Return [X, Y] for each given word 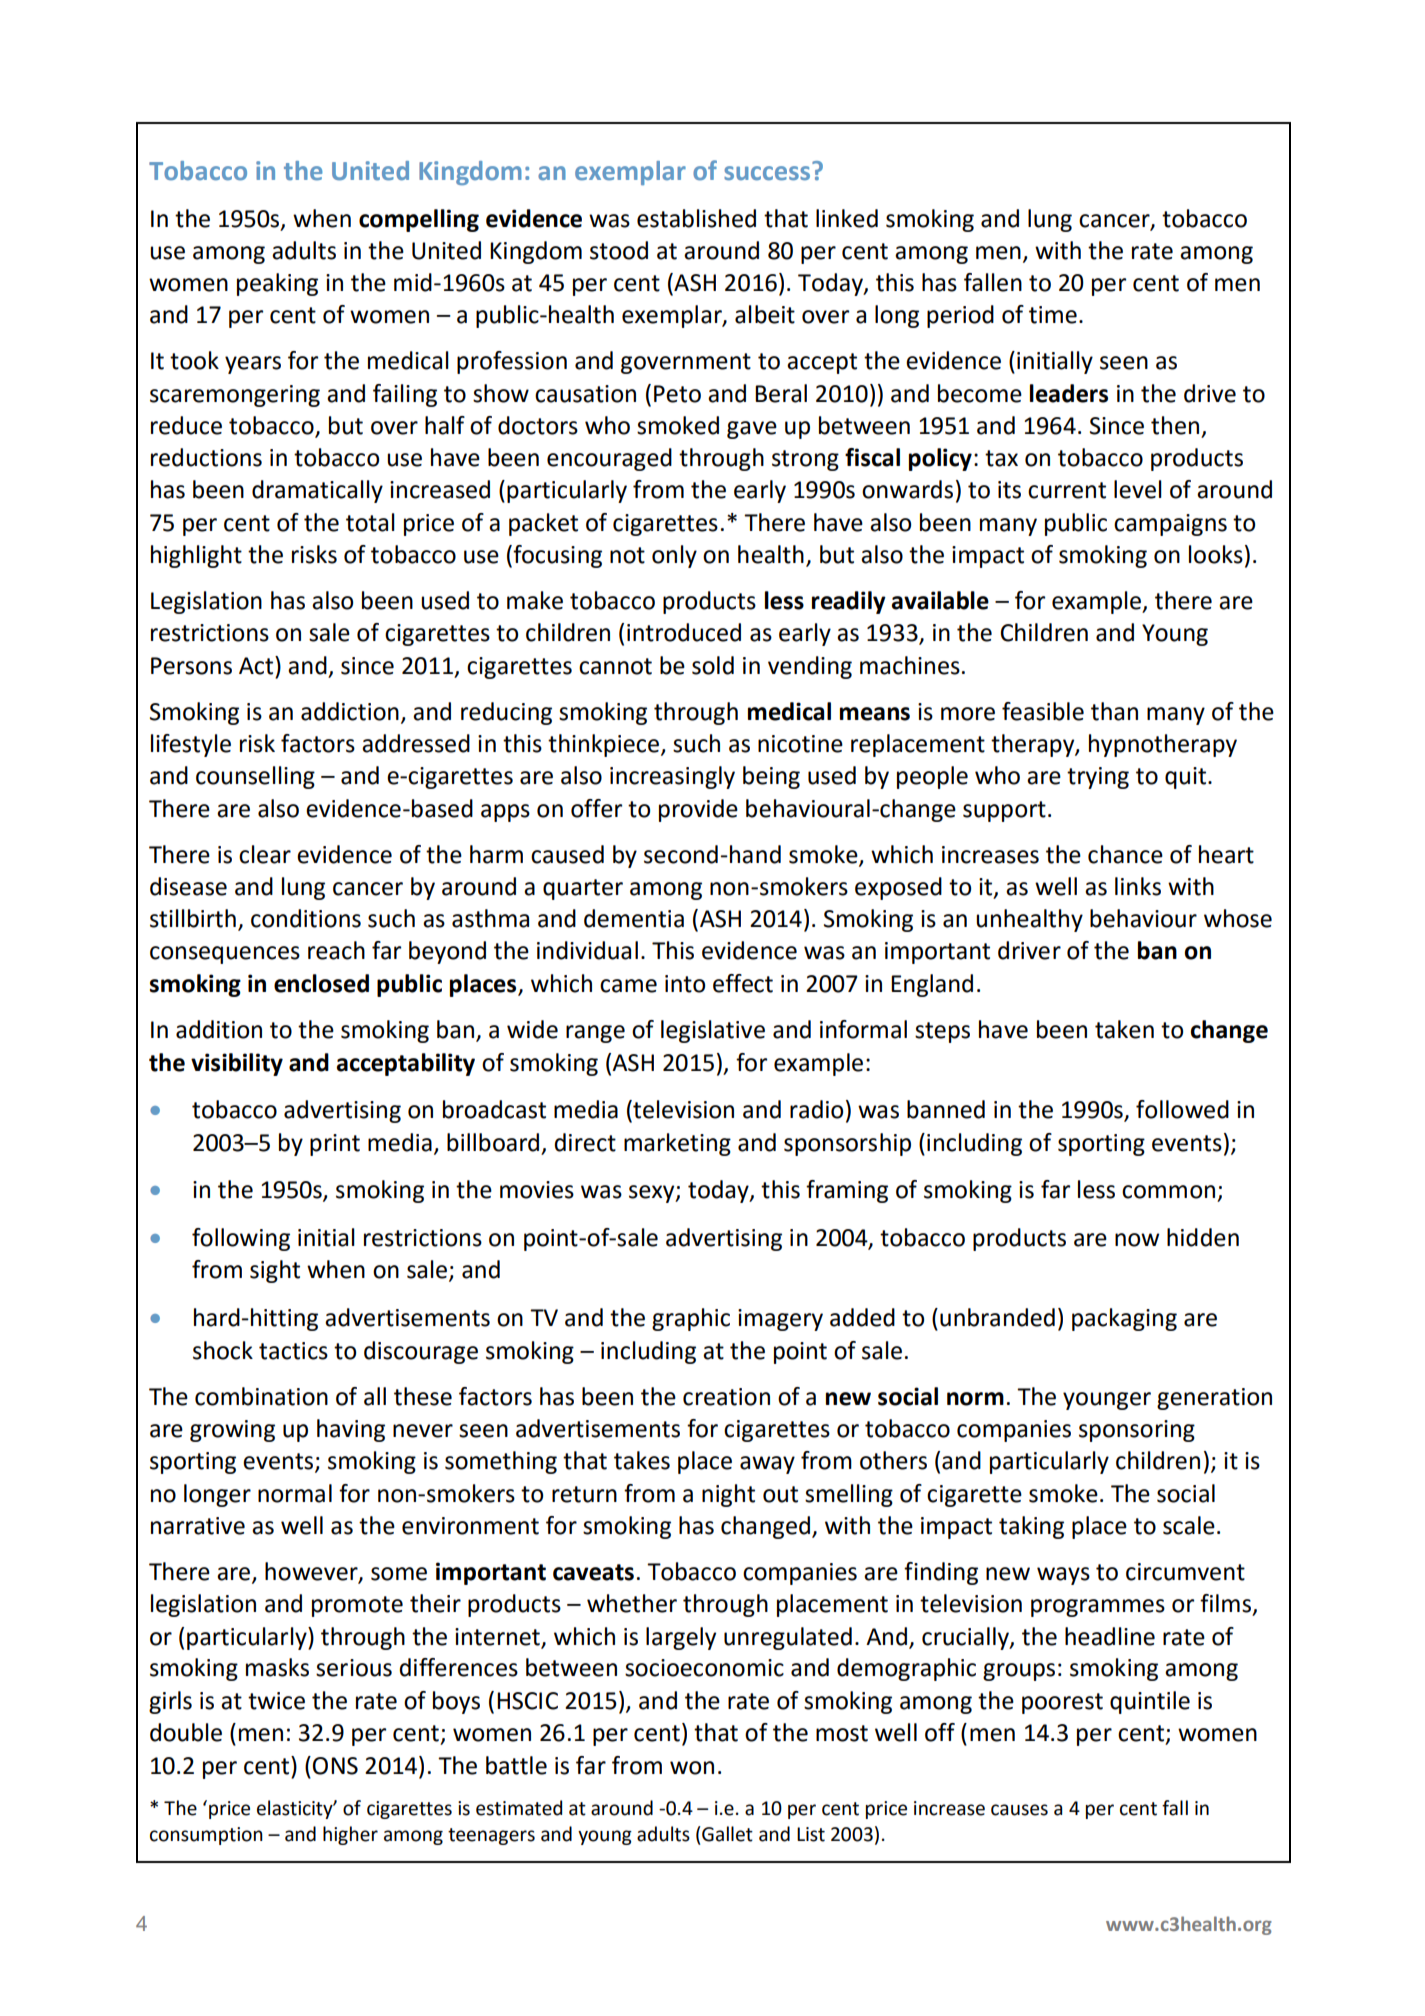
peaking [277, 284]
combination [261, 1396]
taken [1124, 1029]
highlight [196, 556]
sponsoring [1137, 1431]
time [1053, 315]
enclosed [321, 983]
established [696, 218]
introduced [684, 632]
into [685, 984]
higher [350, 1835]
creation [726, 1397]
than [1114, 711]
